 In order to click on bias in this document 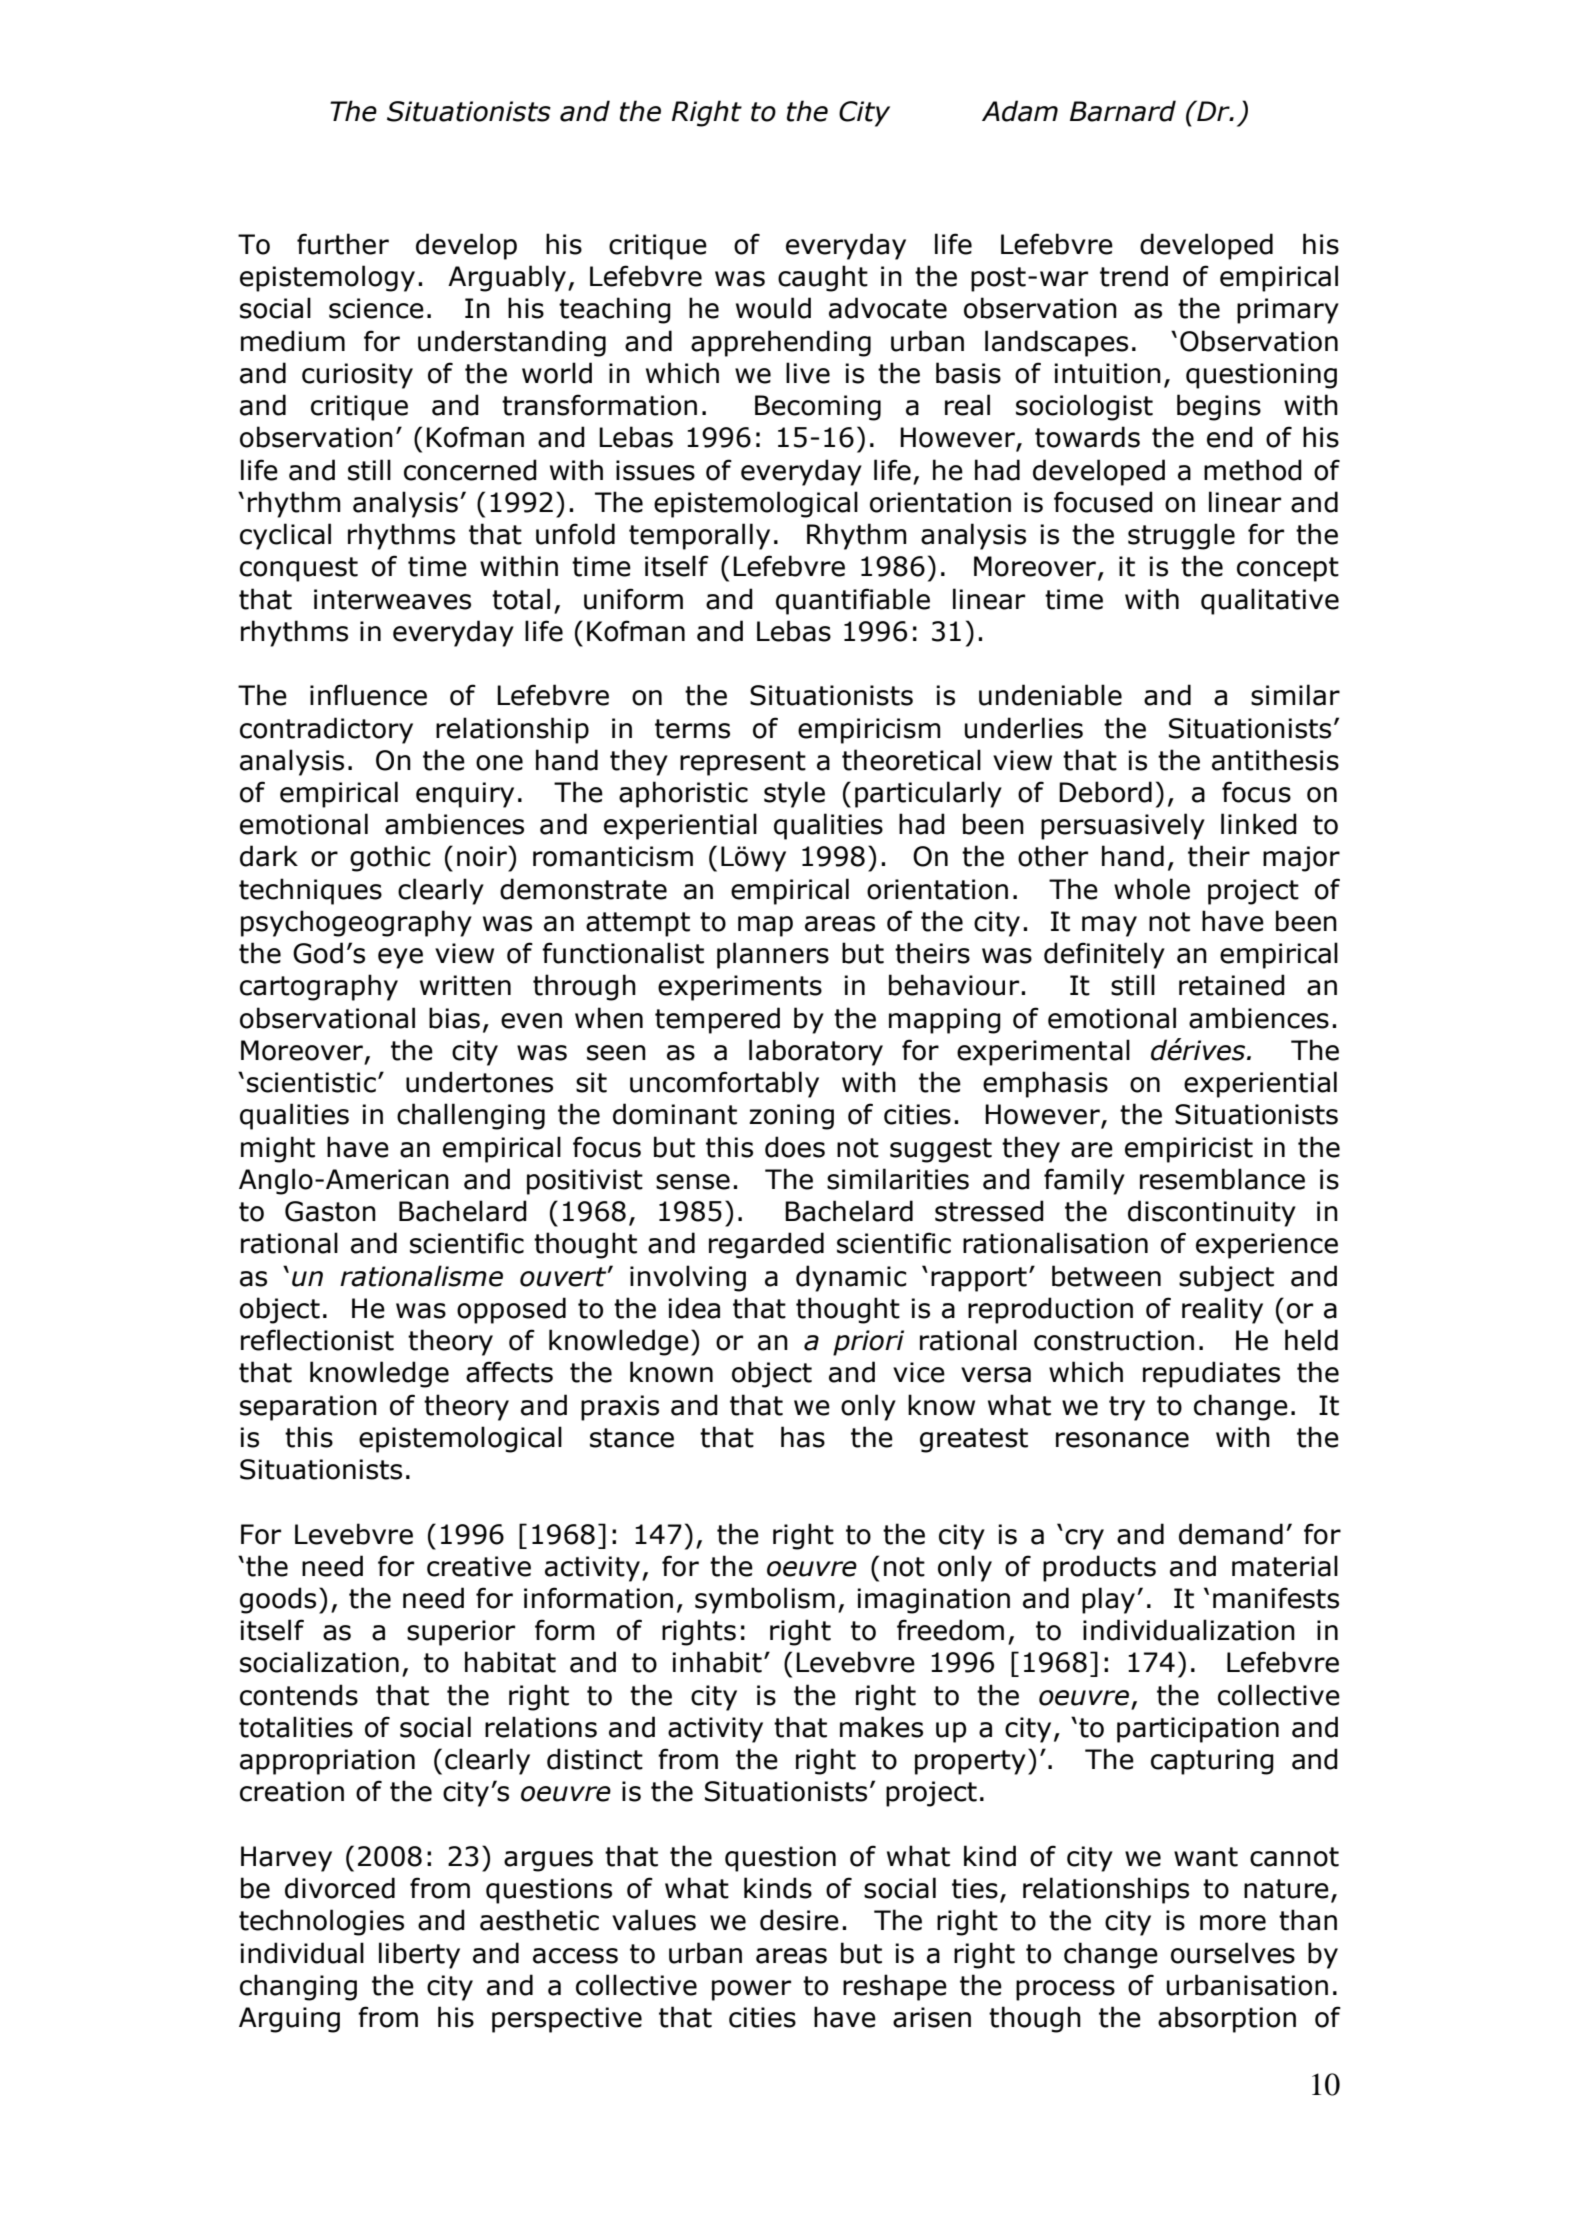, I will do `click(454, 1018)`.
